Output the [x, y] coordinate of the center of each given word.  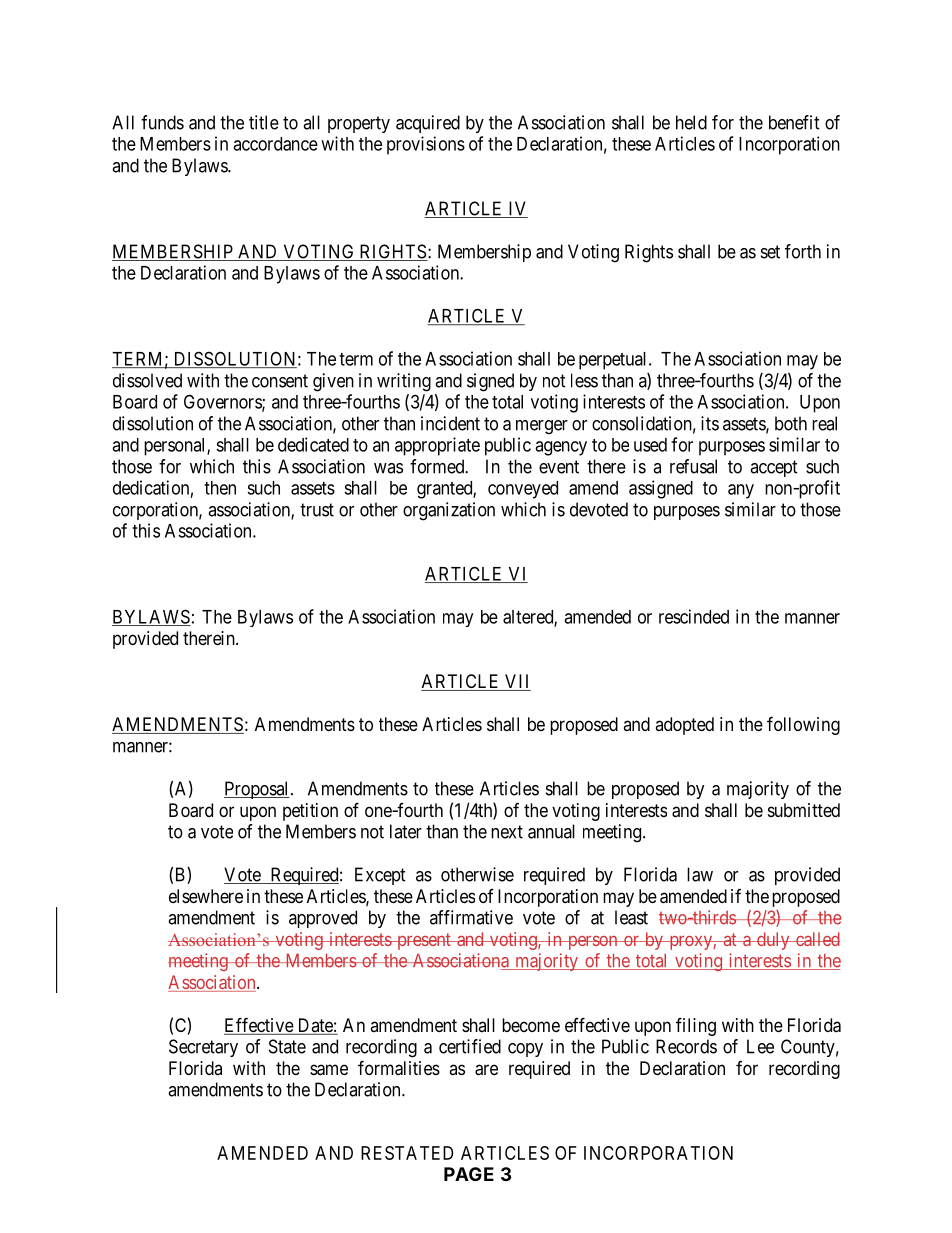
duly [773, 941]
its [710, 423]
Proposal [257, 790]
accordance [275, 144]
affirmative [471, 917]
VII [517, 682]
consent [280, 381]
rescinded [694, 616]
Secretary [203, 1048]
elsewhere [206, 896]
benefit [794, 122]
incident [450, 423]
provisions [426, 145]
